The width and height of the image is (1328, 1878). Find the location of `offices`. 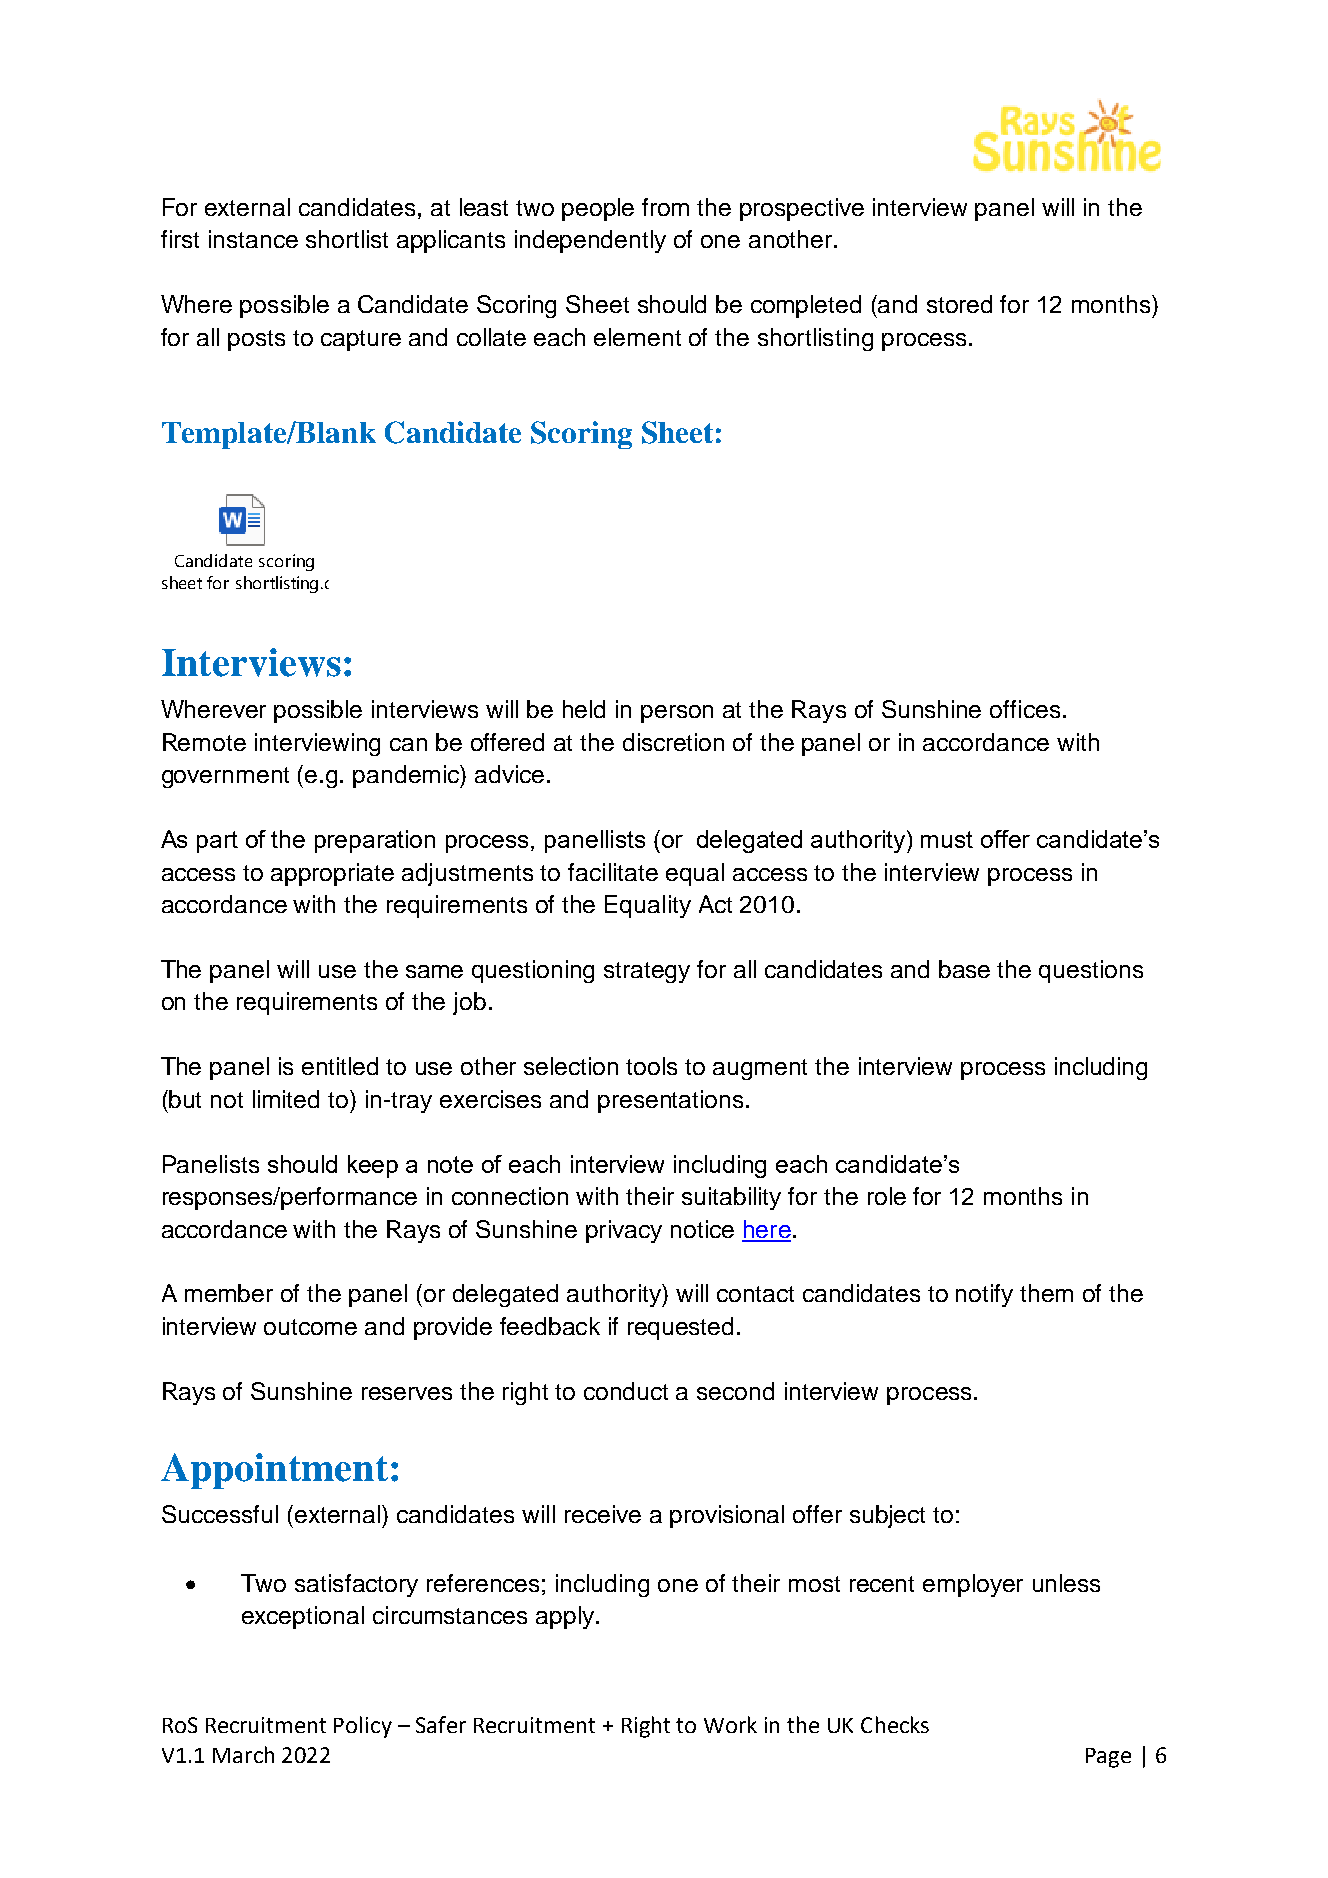

offices is located at coordinates (1025, 709).
